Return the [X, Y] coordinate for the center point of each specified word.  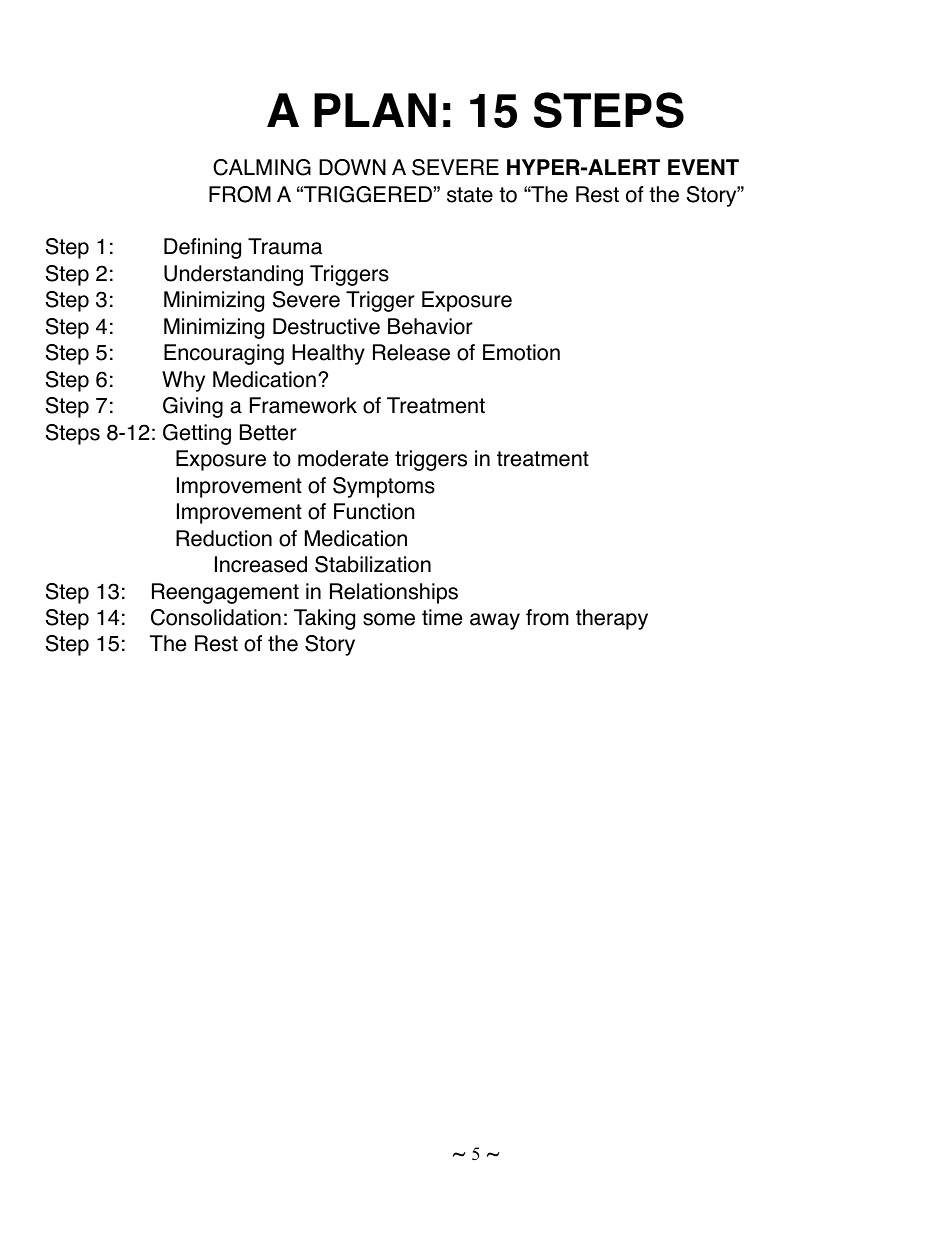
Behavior [430, 326]
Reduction [224, 538]
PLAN [375, 110]
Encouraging [224, 354]
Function [374, 511]
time [442, 617]
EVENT [703, 167]
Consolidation [216, 617]
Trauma [285, 246]
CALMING [262, 167]
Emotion [521, 352]
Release [411, 352]
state [470, 195]
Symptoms [384, 487]
